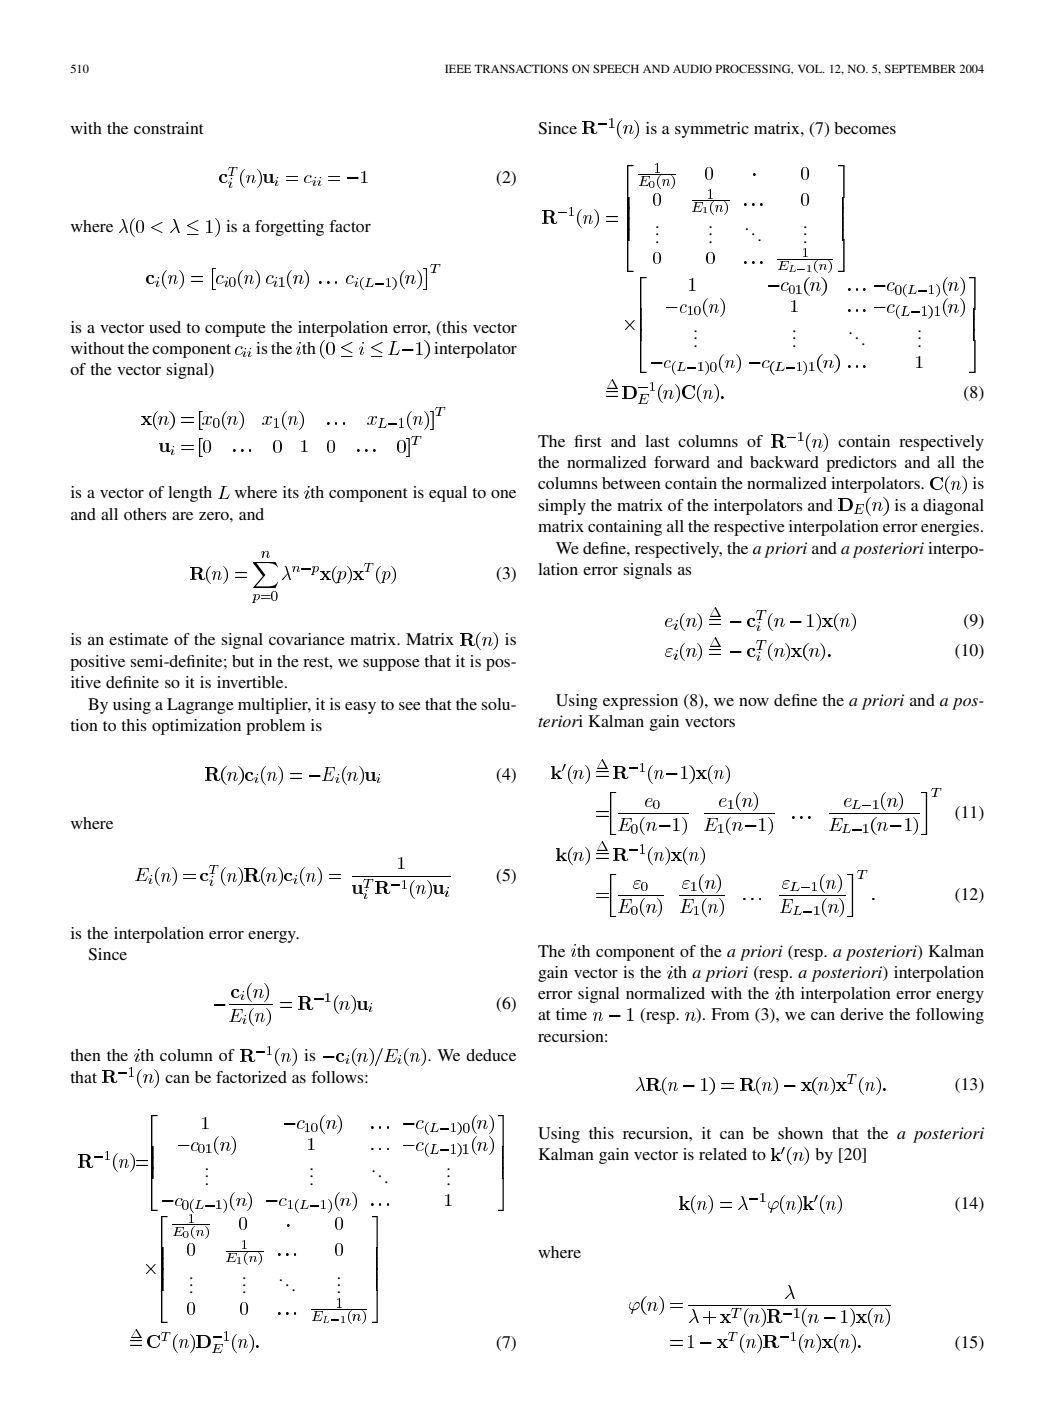 This screenshot has height=1407, width=1056. Describe the element at coordinates (588, 441) in the screenshot. I see `first` at that location.
